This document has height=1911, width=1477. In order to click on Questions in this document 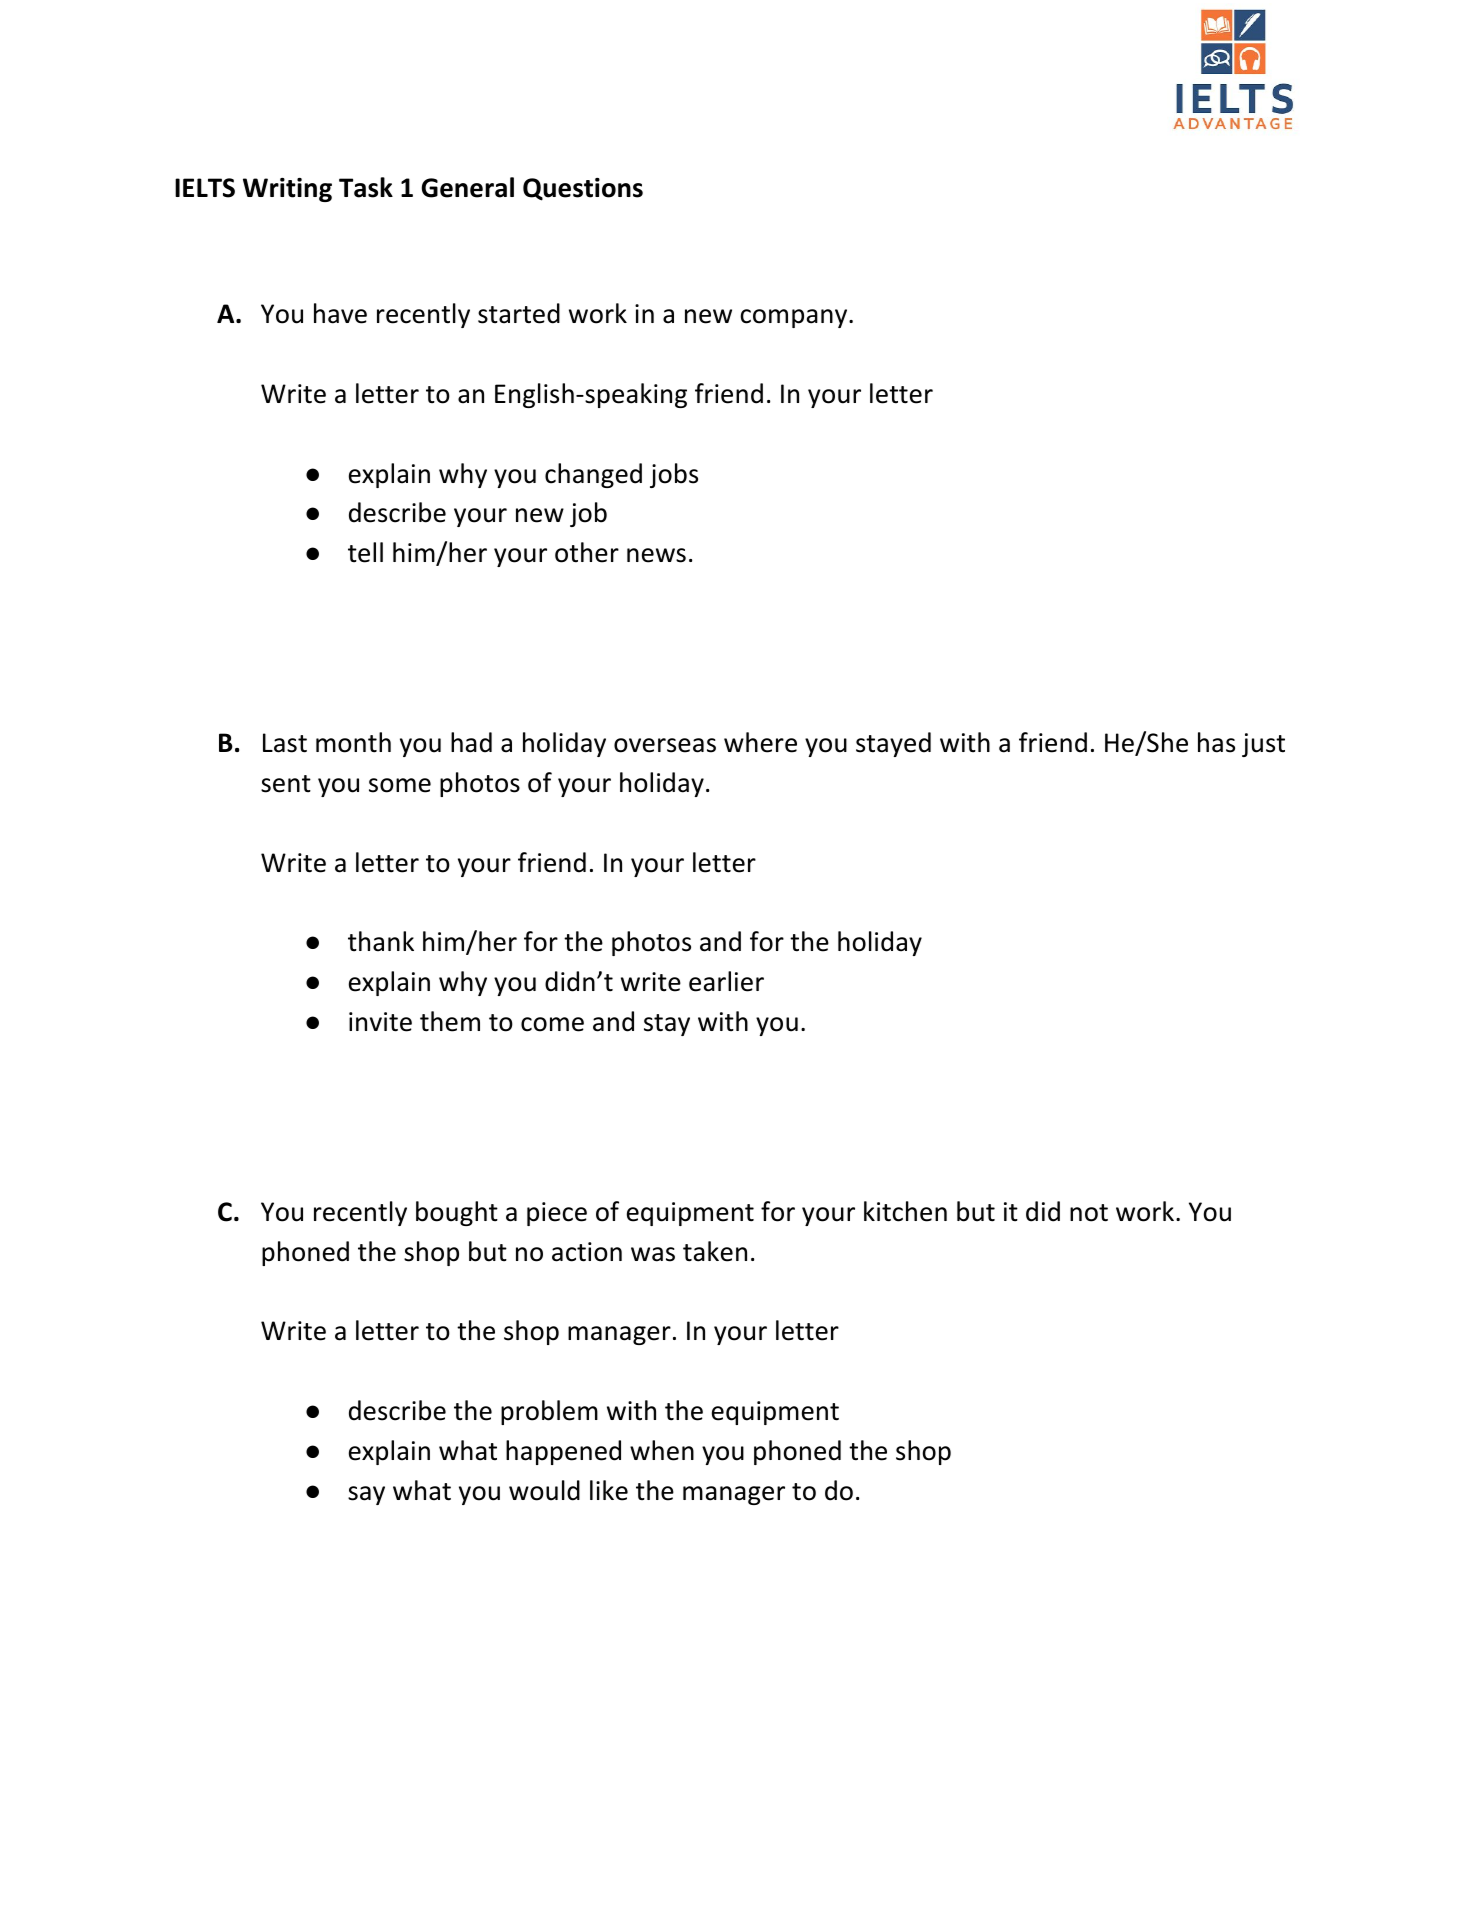, I will do `click(583, 189)`.
